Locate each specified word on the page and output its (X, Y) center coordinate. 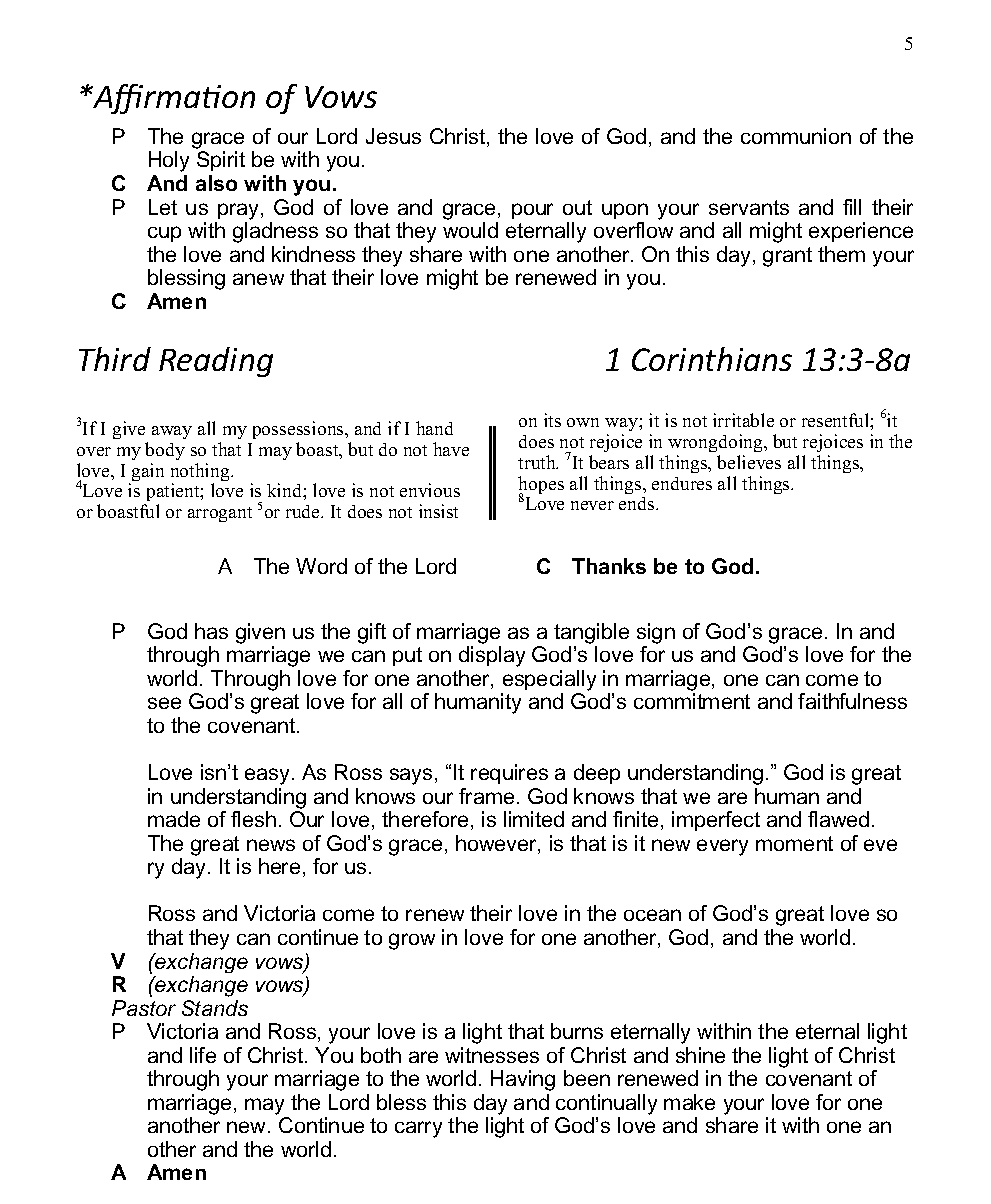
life (203, 1055)
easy (269, 776)
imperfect (716, 821)
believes (749, 462)
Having (523, 1080)
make (689, 1102)
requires (509, 774)
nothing (201, 473)
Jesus (393, 136)
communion (796, 136)
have (451, 449)
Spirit (221, 161)
